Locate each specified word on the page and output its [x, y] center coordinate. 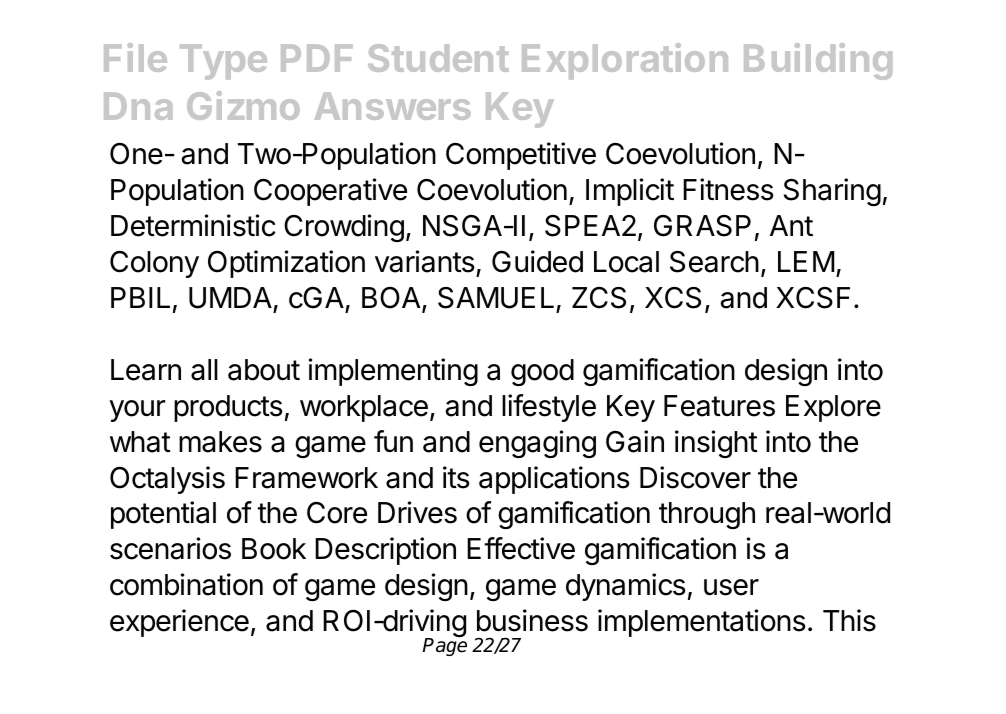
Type [223, 62]
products [228, 408]
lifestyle [549, 408]
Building [818, 61]
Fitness [728, 189]
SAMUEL [496, 298]
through [707, 515]
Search [714, 262]
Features [719, 406]
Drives [417, 512]
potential [163, 515]
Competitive [521, 156]
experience [179, 623]
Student [438, 58]
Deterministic [193, 225]
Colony [154, 264]
